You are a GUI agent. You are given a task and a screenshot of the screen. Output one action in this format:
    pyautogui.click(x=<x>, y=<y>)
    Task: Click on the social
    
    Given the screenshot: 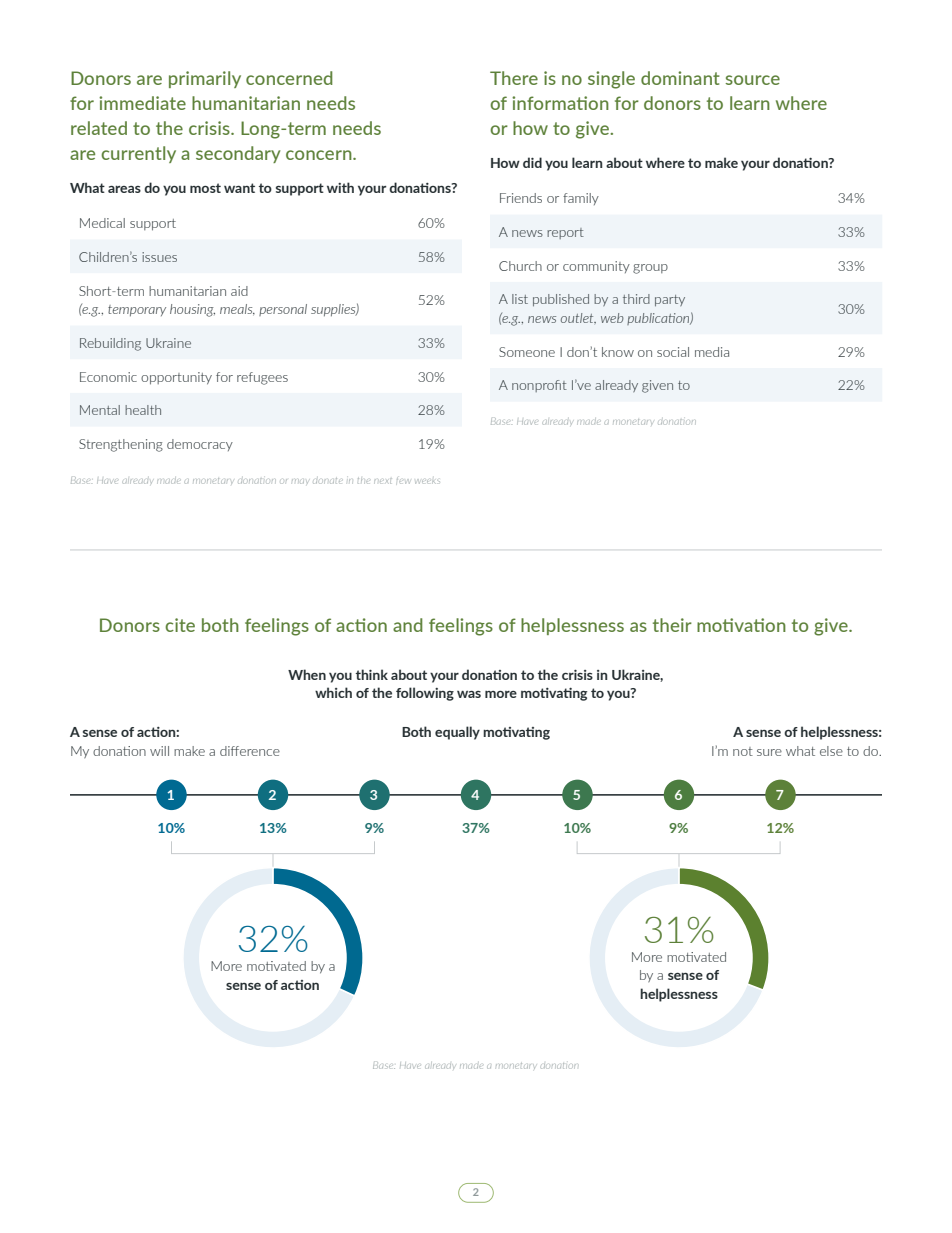 What is the action you would take?
    pyautogui.click(x=673, y=352)
